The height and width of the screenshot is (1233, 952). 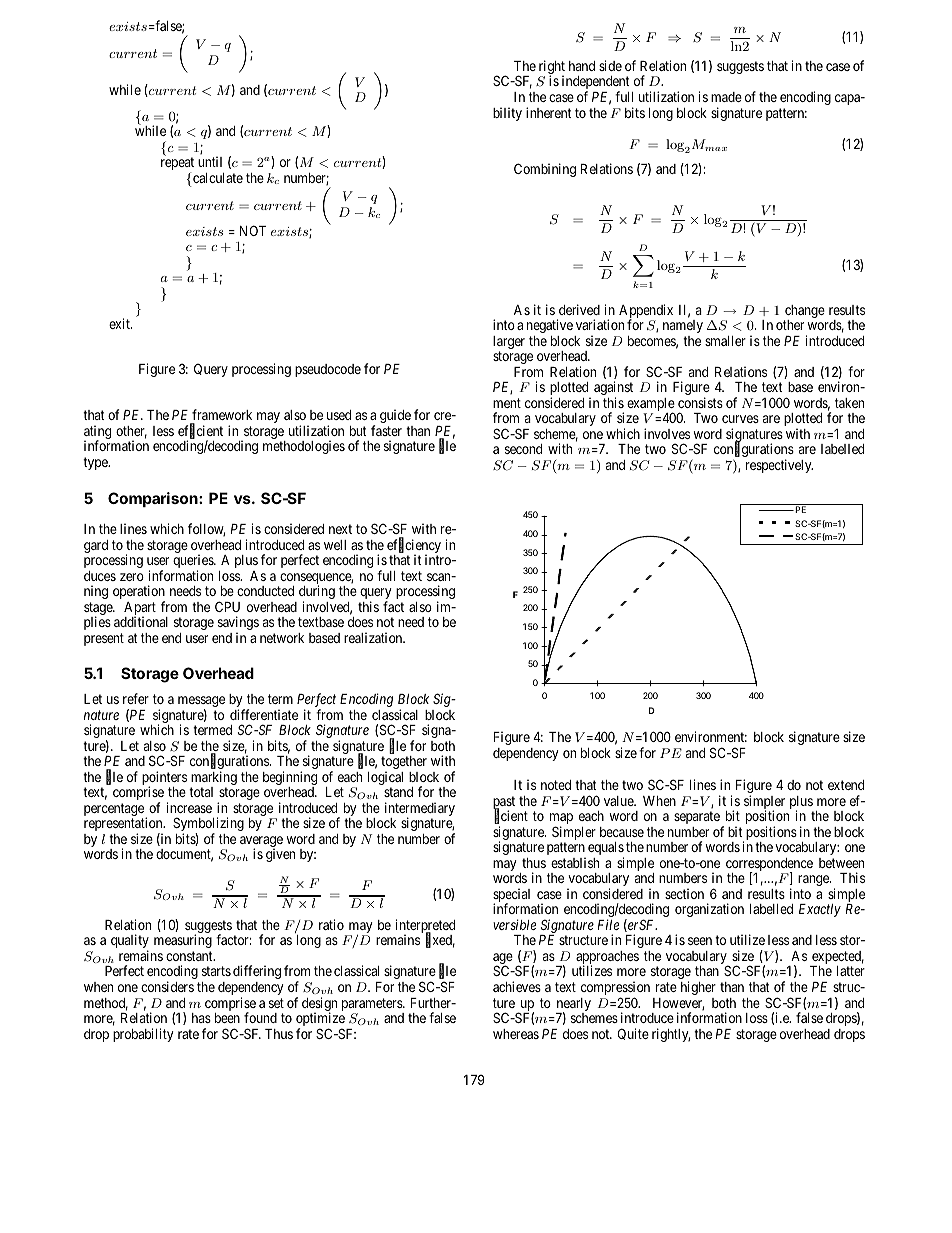 I want to click on efficiency, so click(x=414, y=547).
